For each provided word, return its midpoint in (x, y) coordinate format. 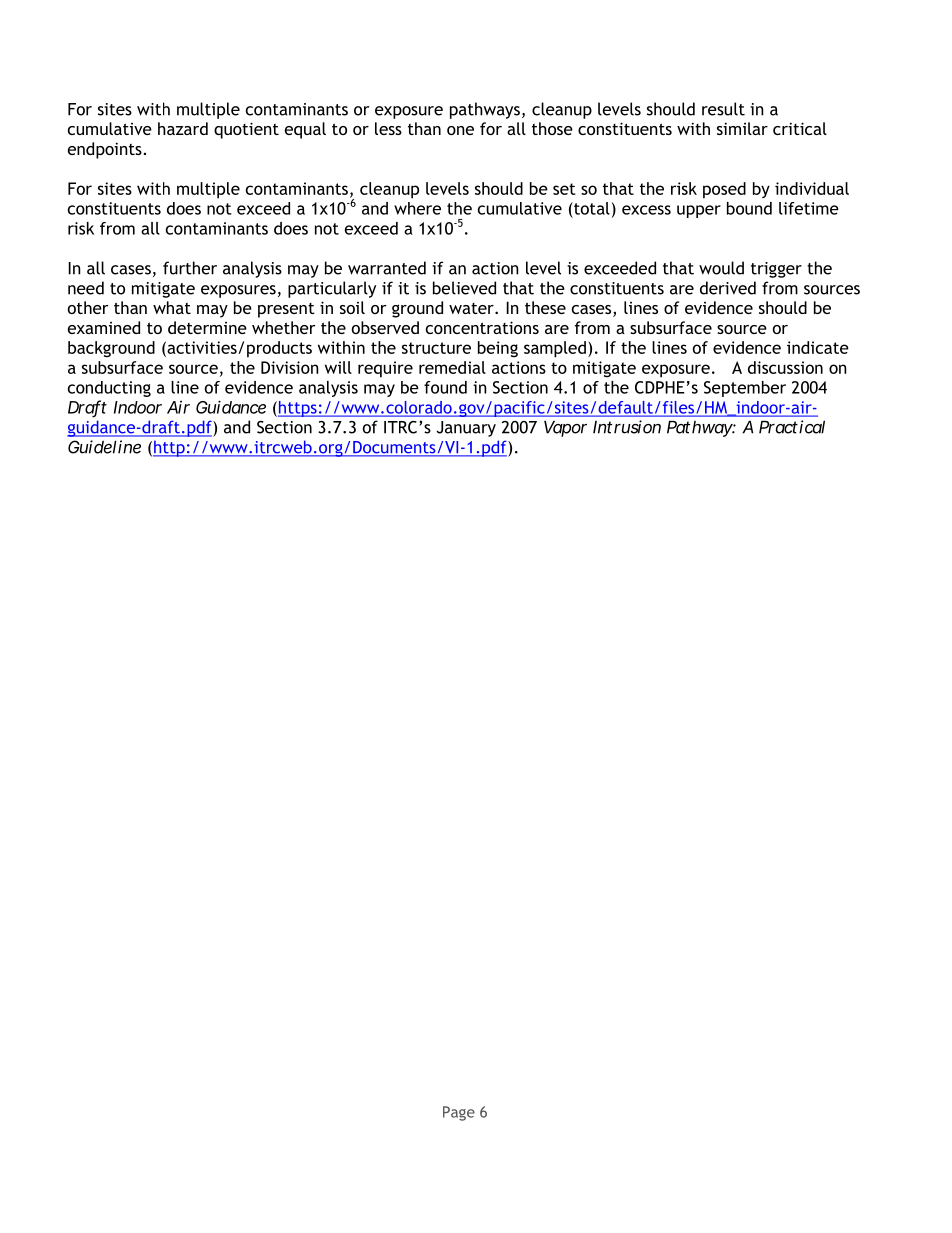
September (745, 389)
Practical (792, 427)
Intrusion (627, 427)
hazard (183, 128)
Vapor (565, 429)
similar (742, 128)
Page (459, 1113)
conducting (109, 389)
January (466, 429)
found (445, 387)
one (460, 130)
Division (290, 367)
